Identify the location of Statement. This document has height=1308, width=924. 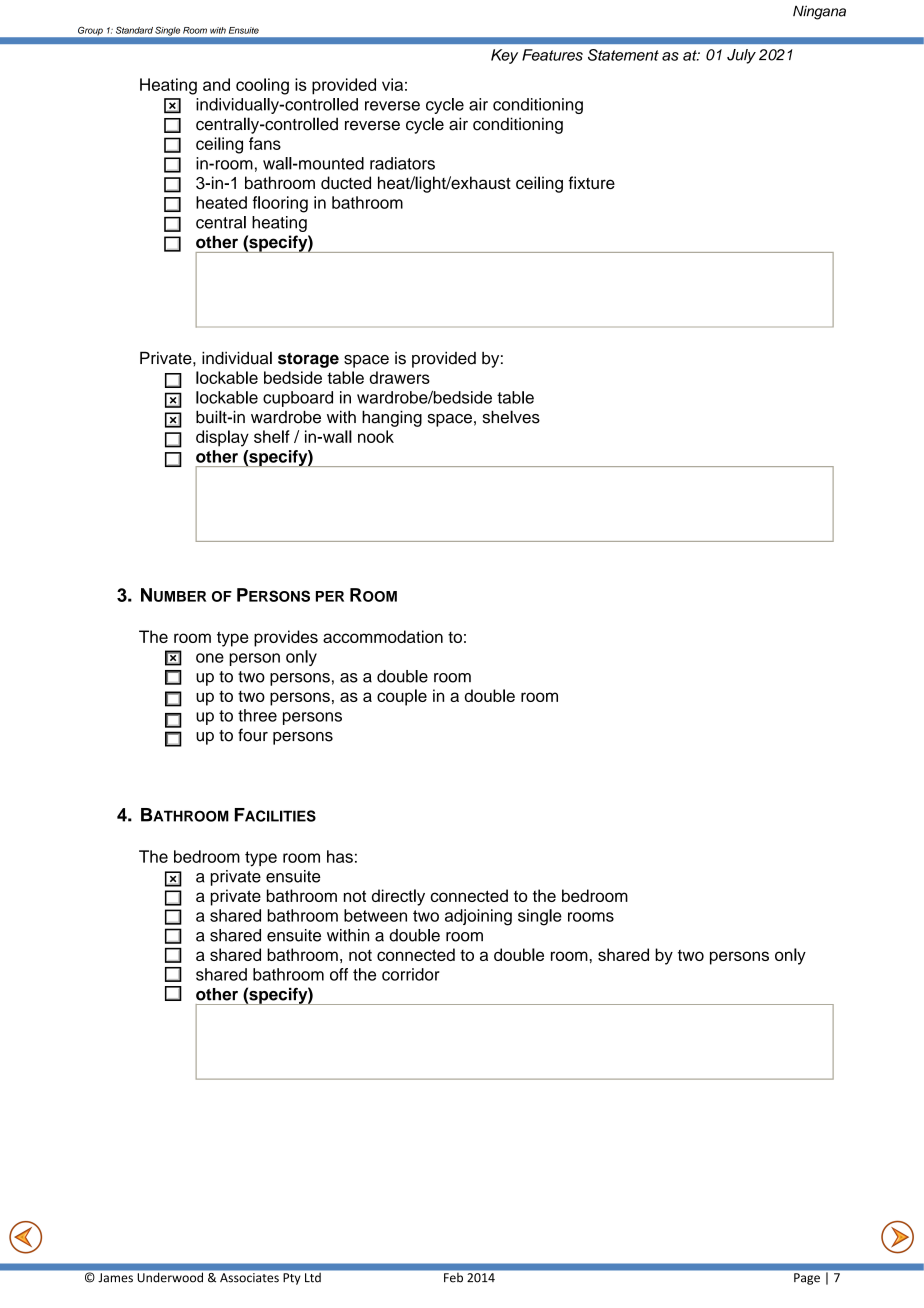
(623, 55).
